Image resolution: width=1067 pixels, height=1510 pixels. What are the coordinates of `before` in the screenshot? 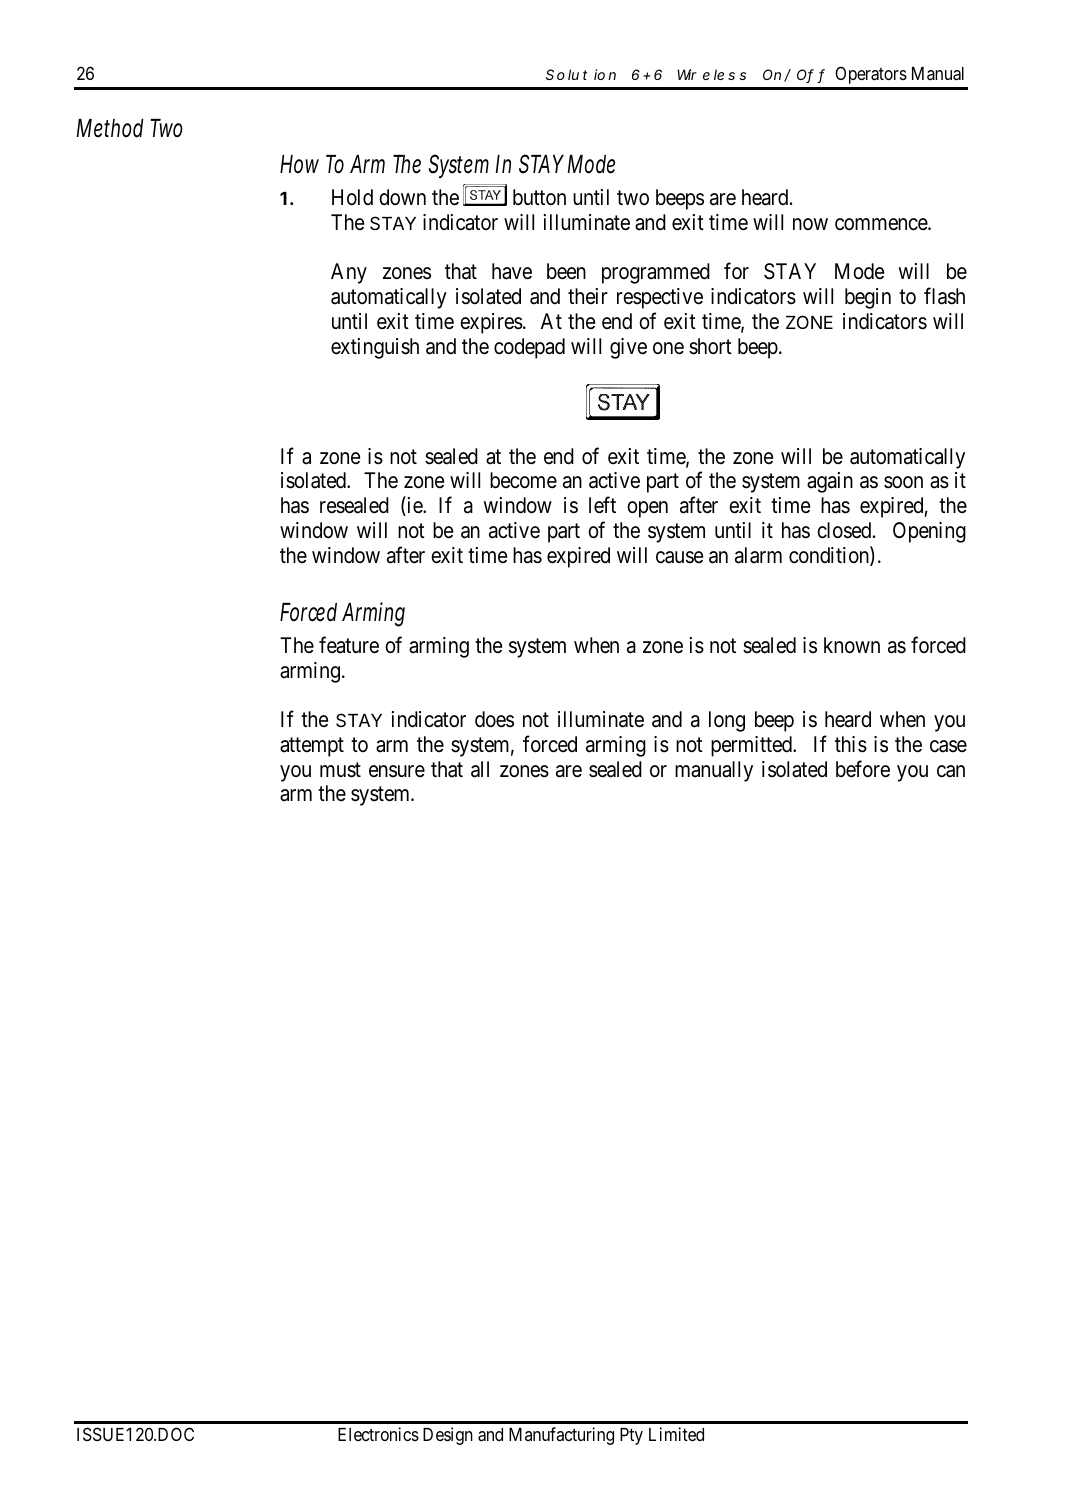 It's located at (863, 769).
